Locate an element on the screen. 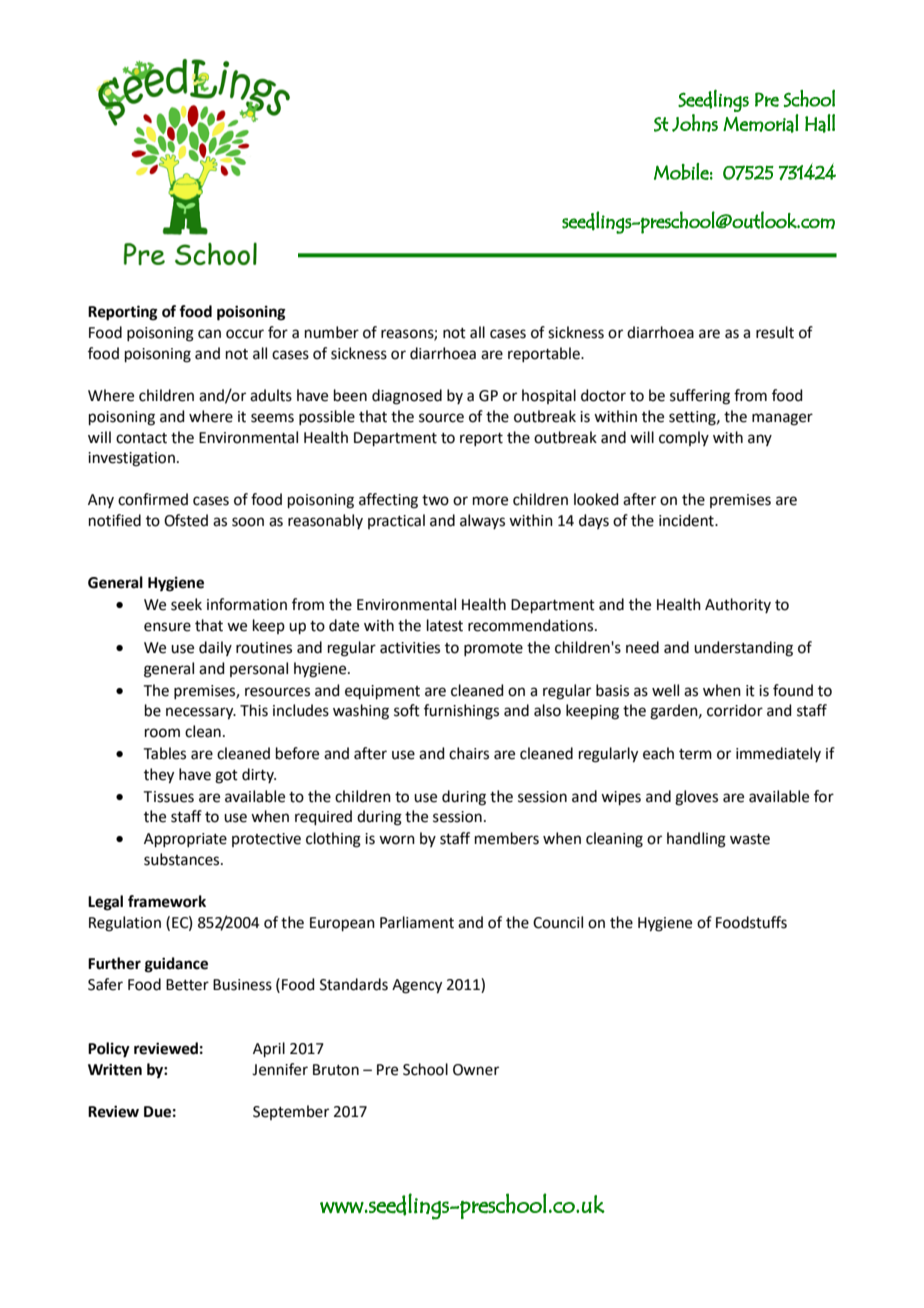 The image size is (924, 1308). Memorial is located at coordinates (761, 123).
